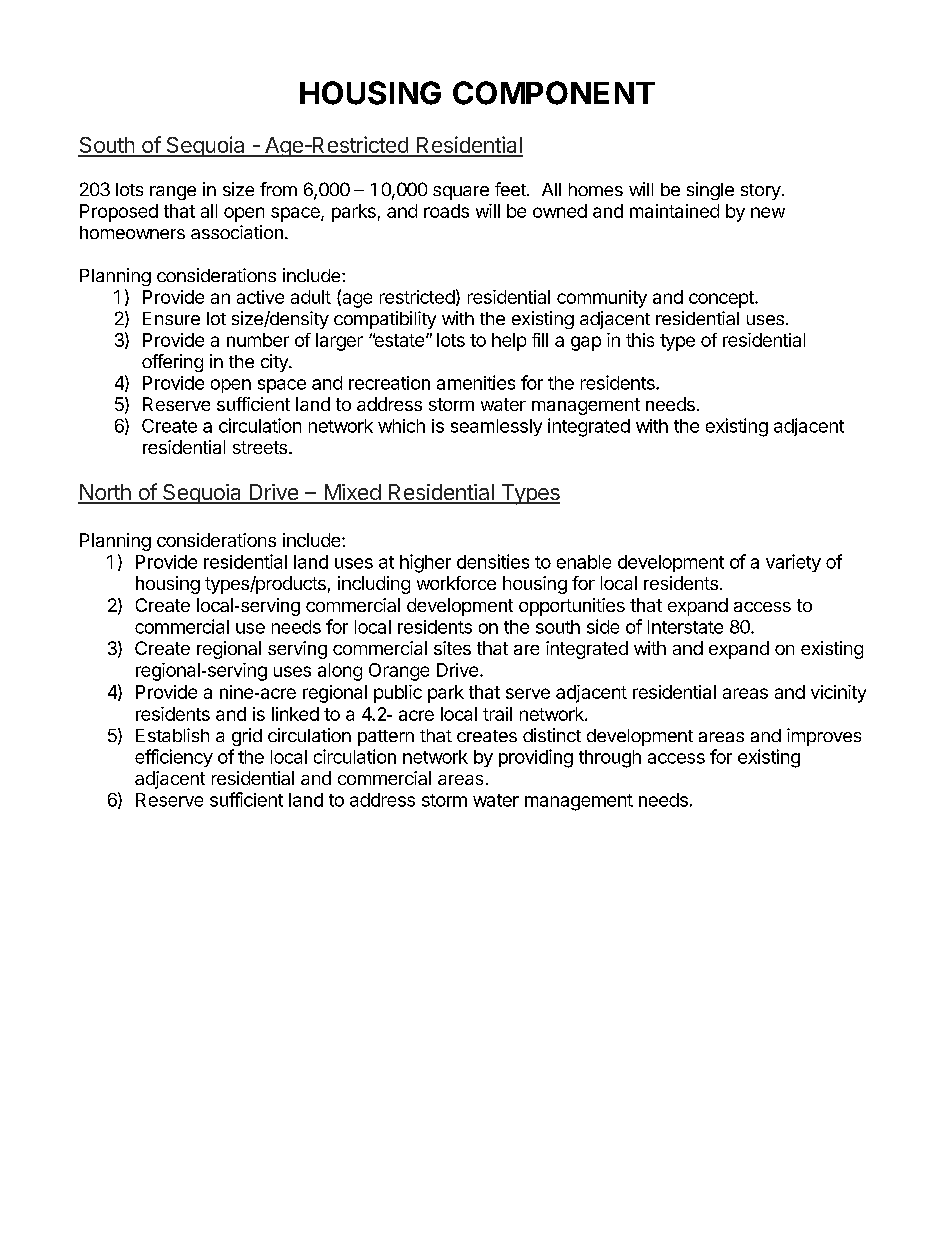 This screenshot has height=1233, width=952. I want to click on COMPONENT, so click(554, 93).
